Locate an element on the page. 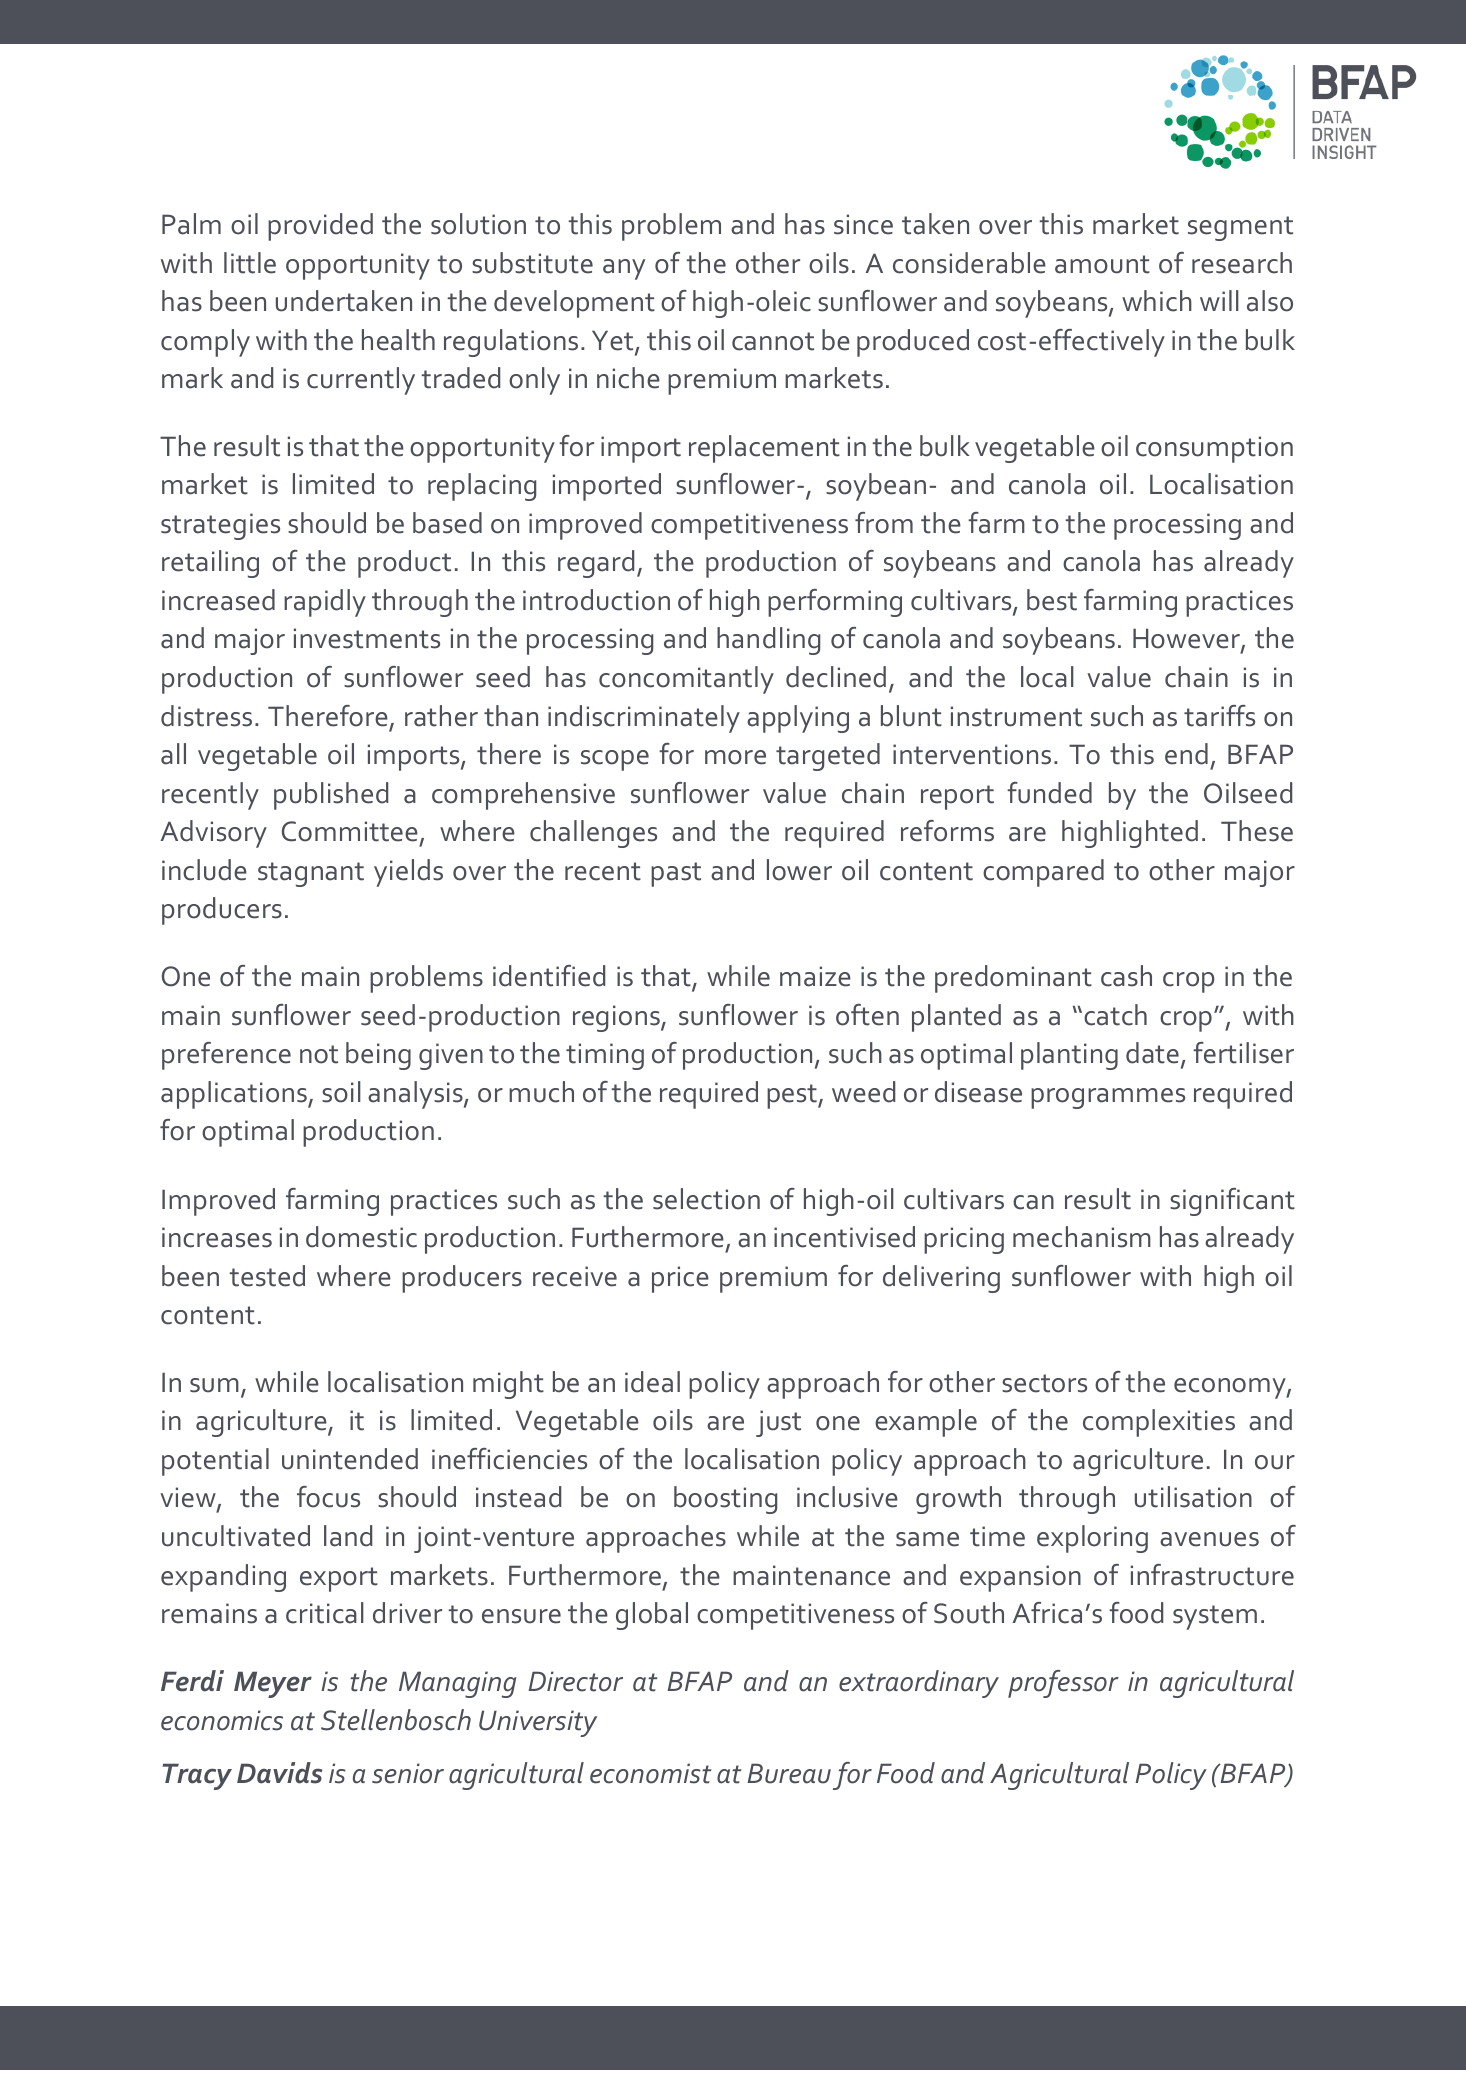  Davids is located at coordinates (279, 1773).
